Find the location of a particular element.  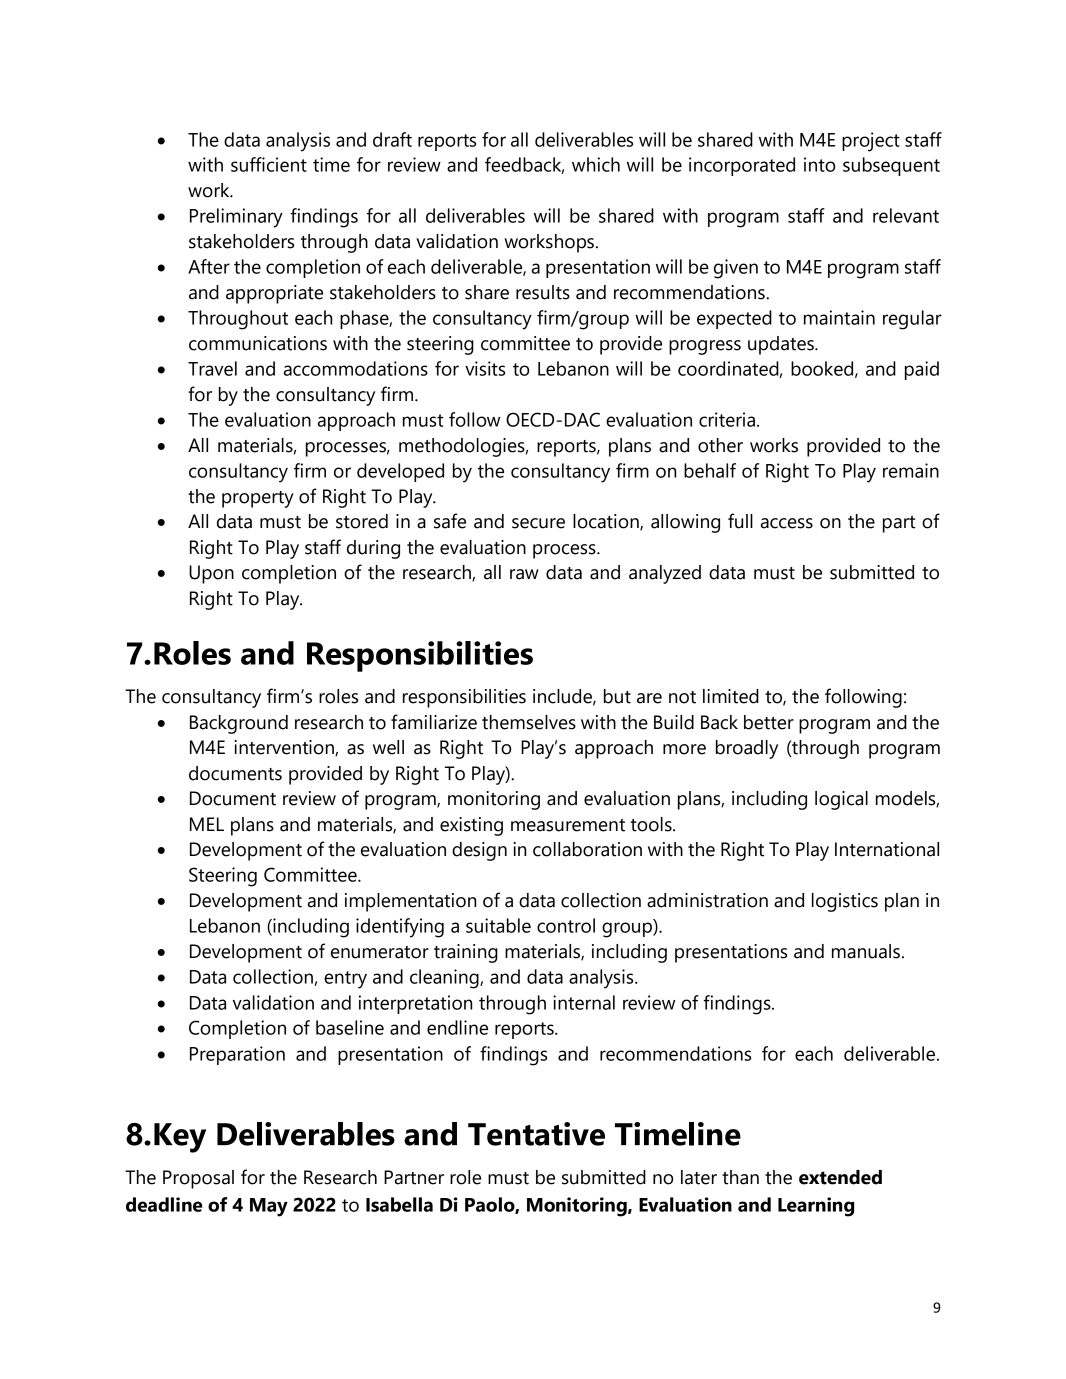

intervention is located at coordinates (285, 748).
